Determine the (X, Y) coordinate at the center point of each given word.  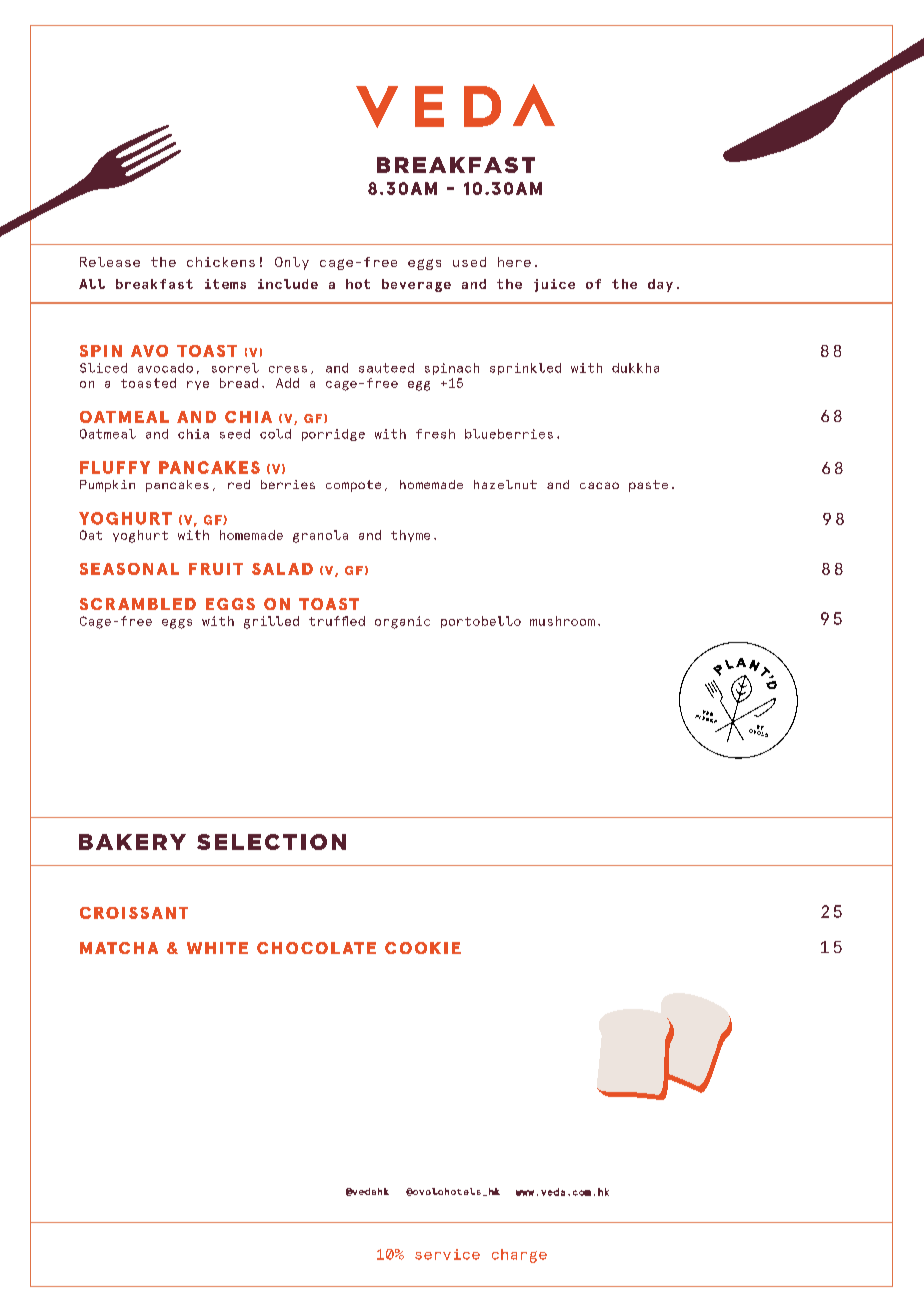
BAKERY (132, 842)
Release (110, 262)
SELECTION (271, 842)
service (447, 1254)
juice (554, 285)
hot (358, 284)
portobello (481, 622)
